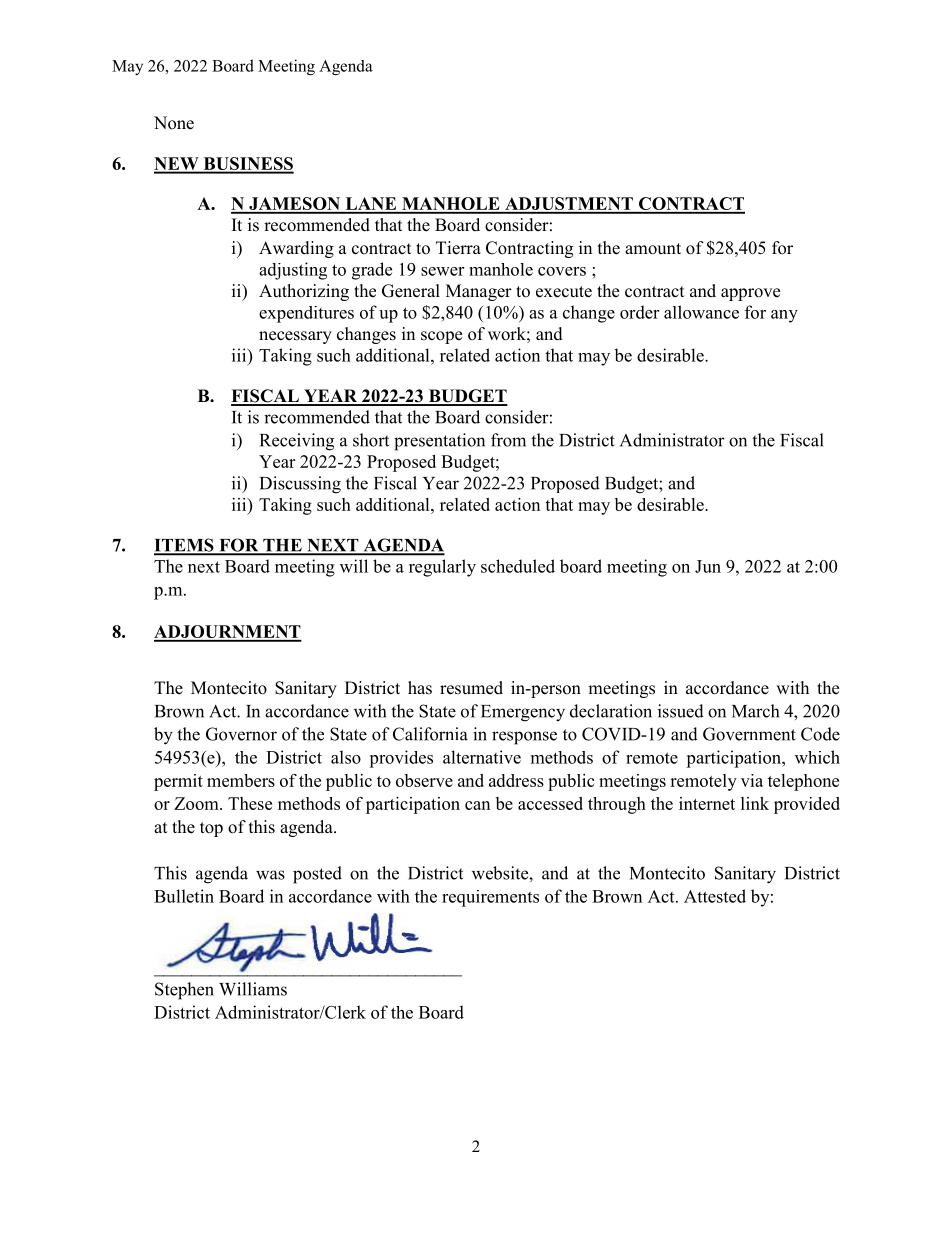  Describe the element at coordinates (752, 780) in the screenshot. I see `via` at that location.
